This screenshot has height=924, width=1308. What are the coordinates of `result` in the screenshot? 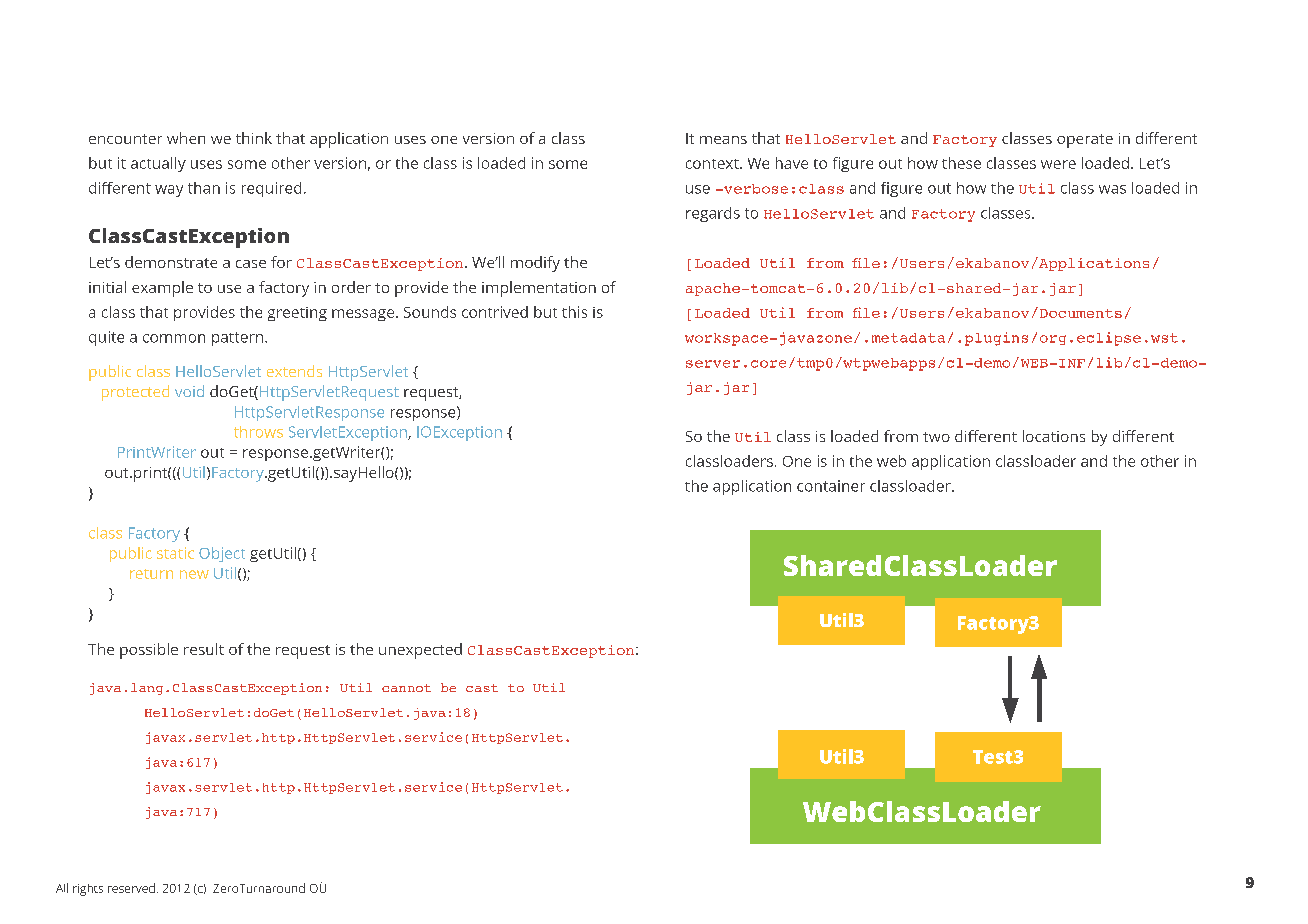 It's located at (204, 649).
